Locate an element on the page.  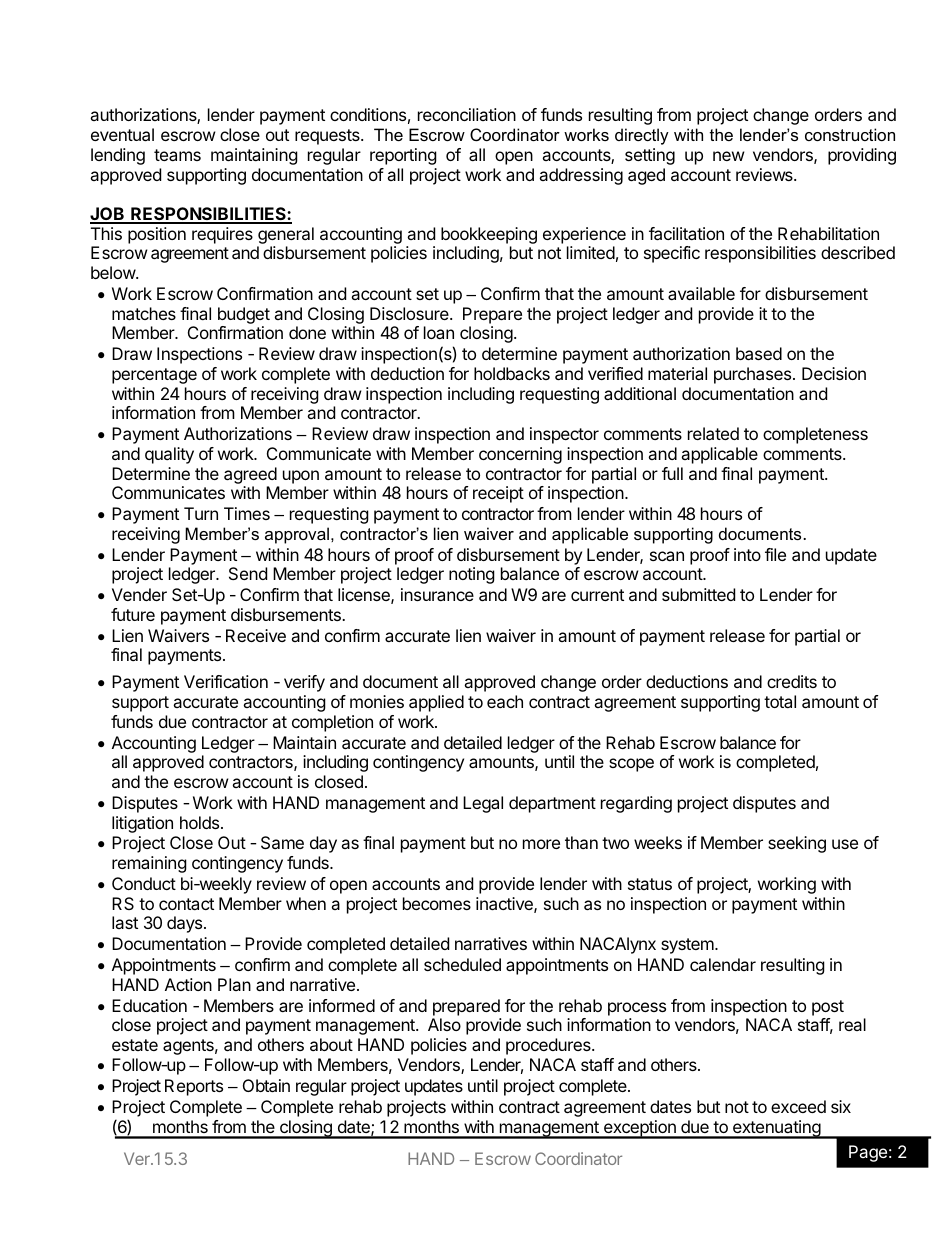
Reports is located at coordinates (194, 1087).
